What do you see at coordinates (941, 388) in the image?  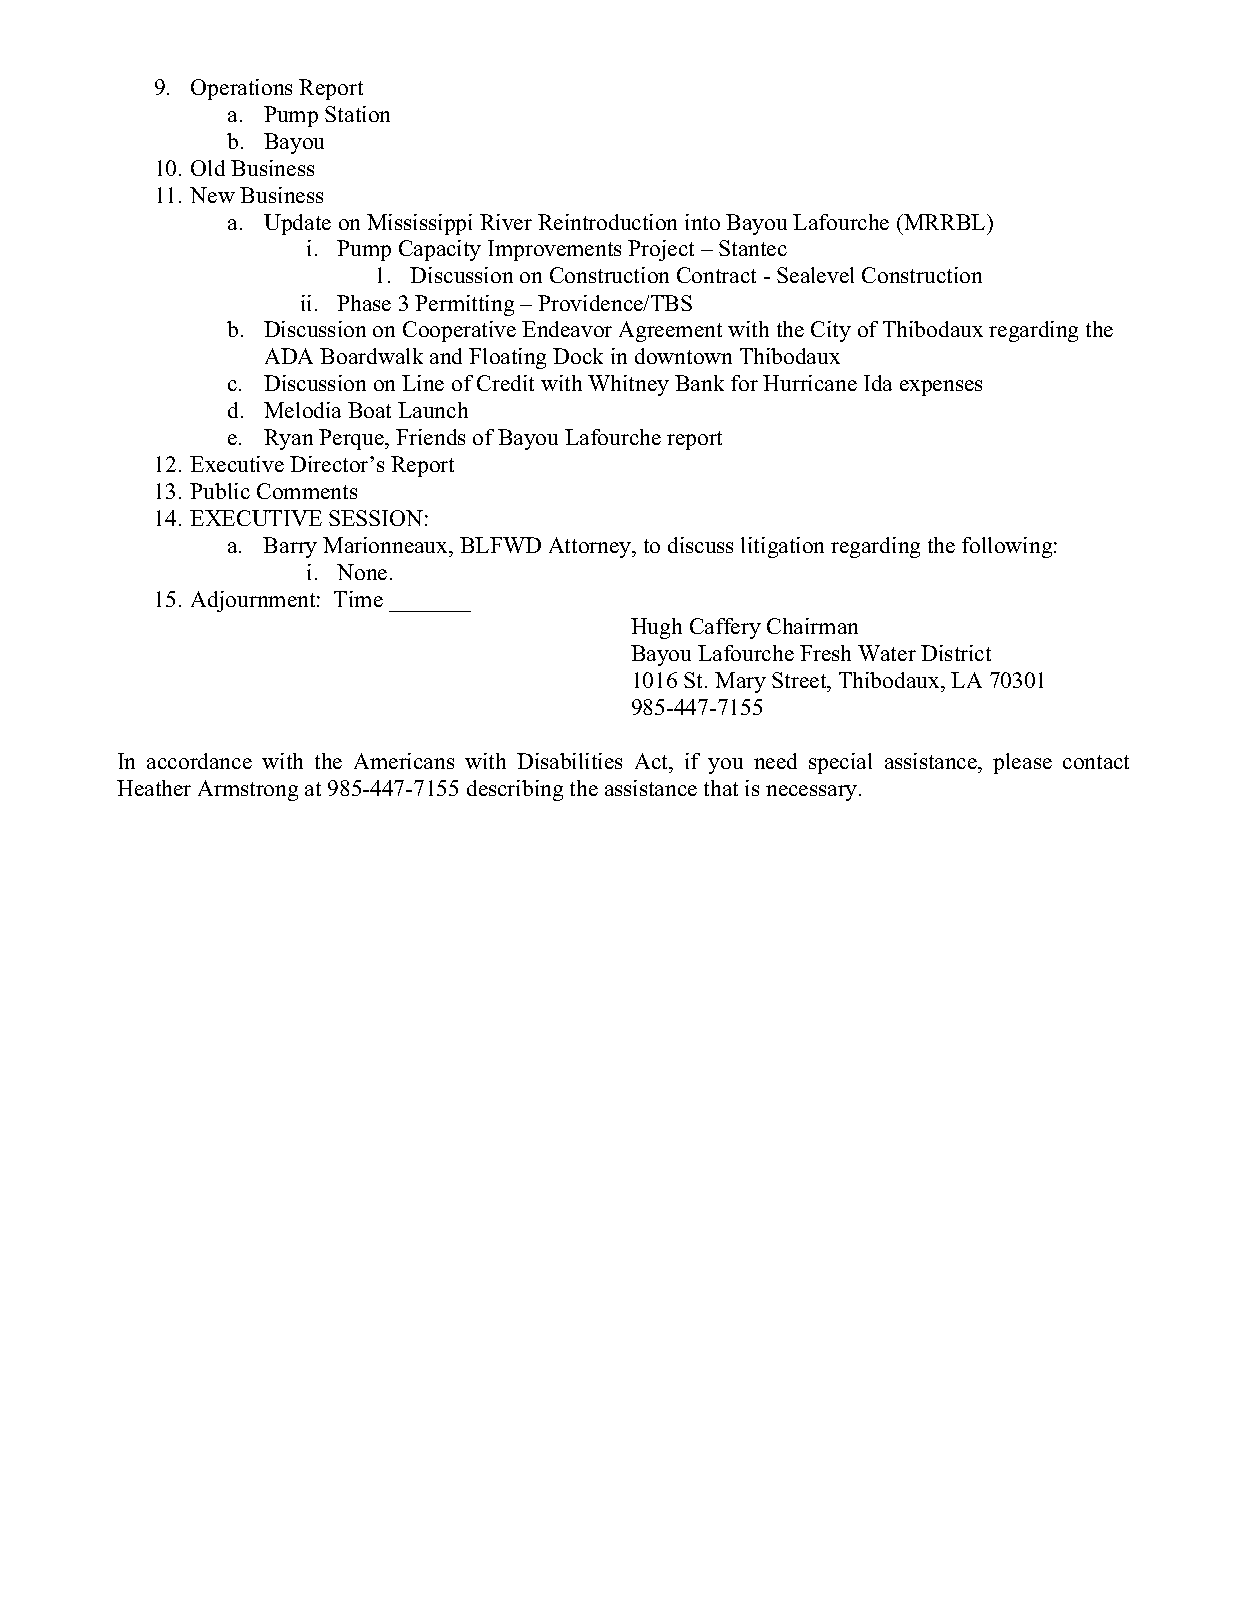 I see `expenses` at bounding box center [941, 388].
